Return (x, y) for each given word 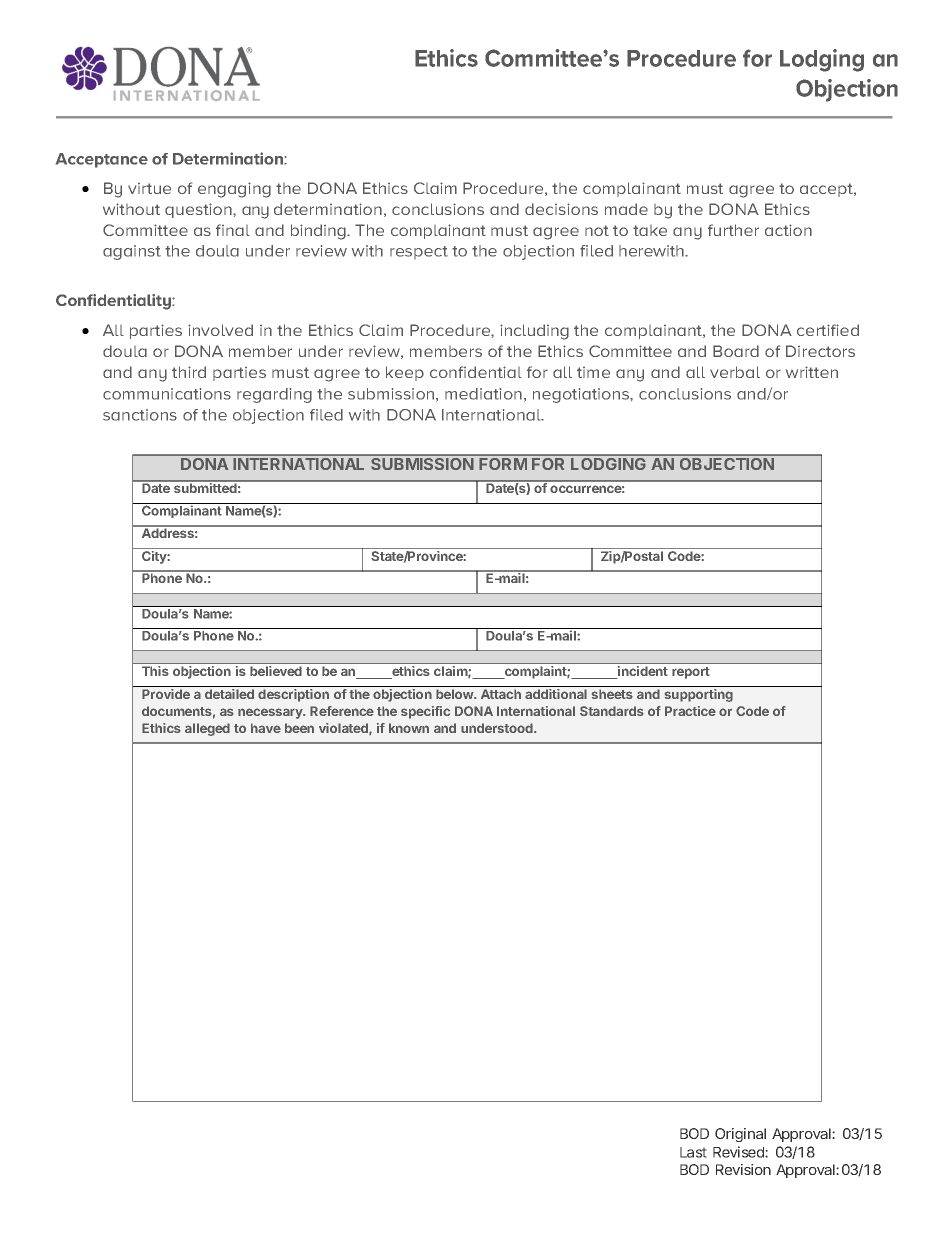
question (199, 210)
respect (419, 252)
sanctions (140, 415)
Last (693, 1152)
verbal (735, 372)
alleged (207, 729)
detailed (229, 694)
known (409, 728)
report (691, 673)
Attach (501, 694)
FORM (503, 464)
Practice (690, 711)
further (733, 230)
